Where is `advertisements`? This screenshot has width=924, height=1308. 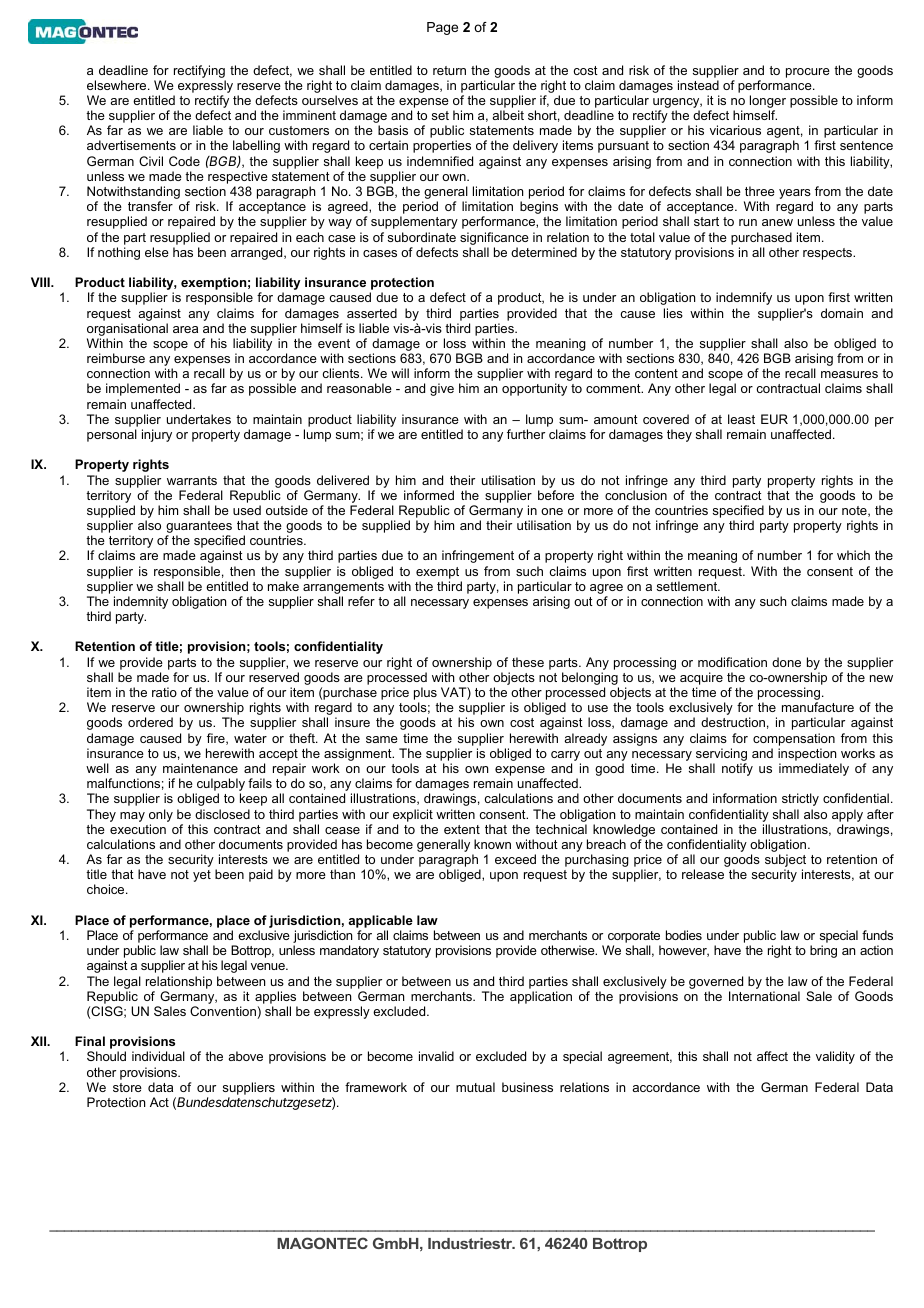
advertisements is located at coordinates (131, 145).
